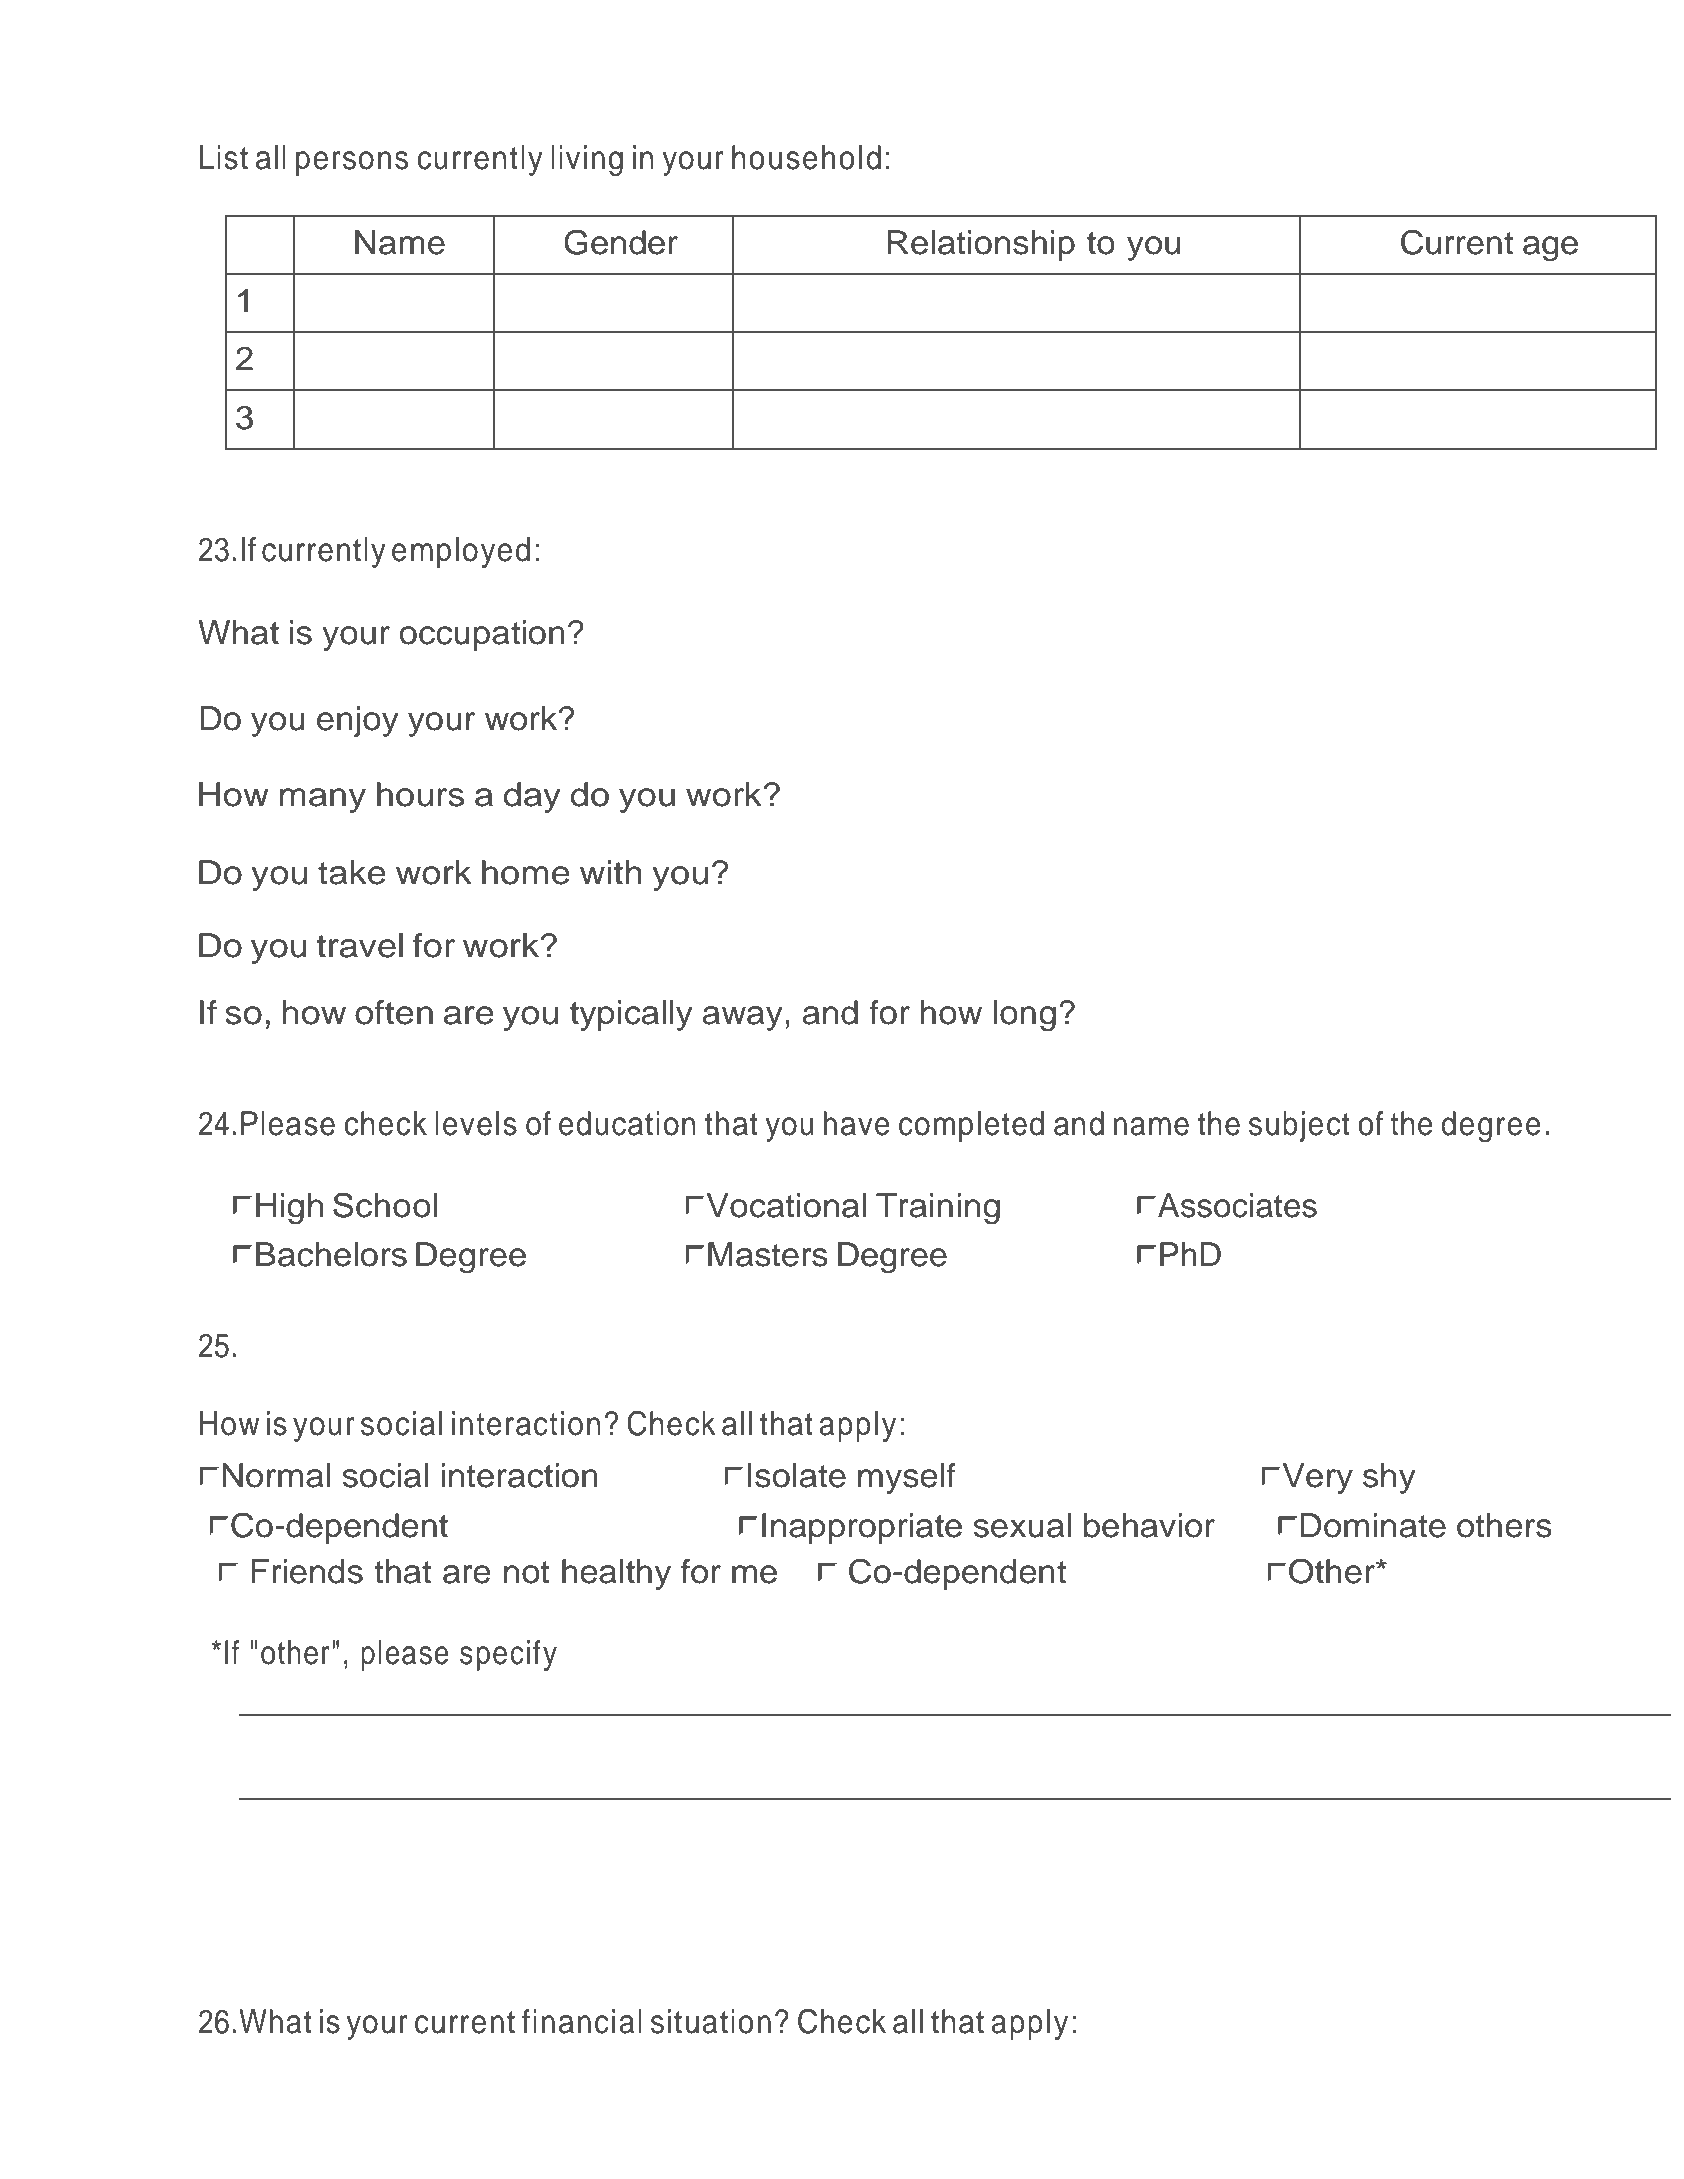 This image has height=2179, width=1684. I want to click on Relationship, so click(981, 245).
